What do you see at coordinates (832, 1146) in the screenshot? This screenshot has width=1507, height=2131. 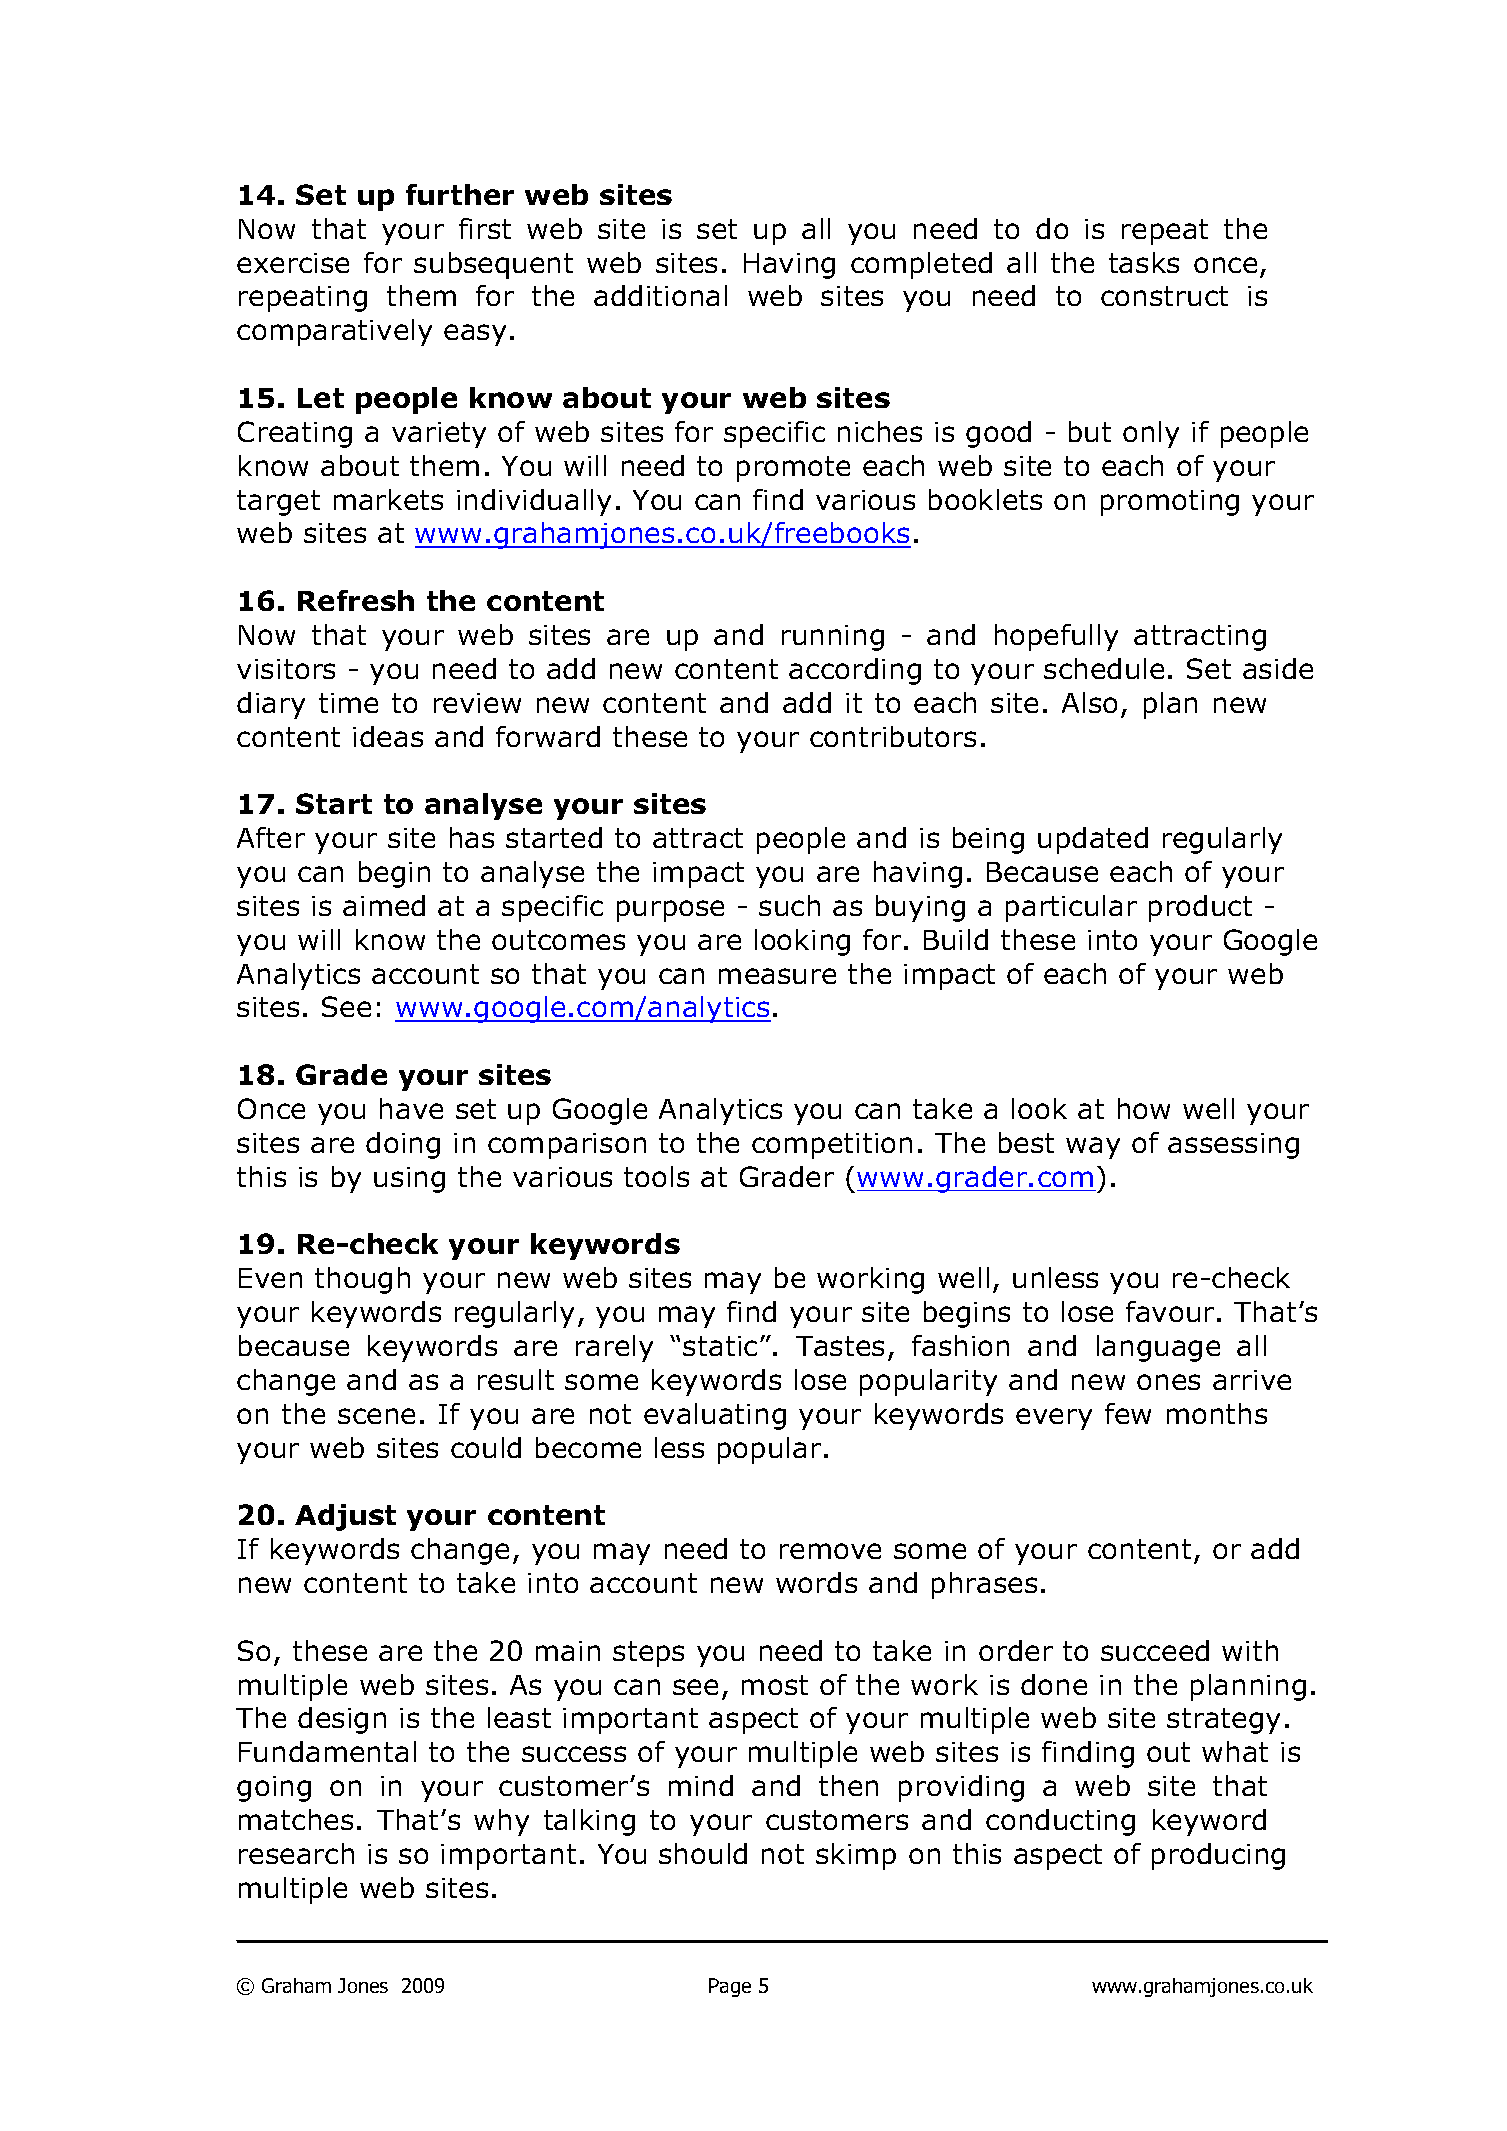 I see `competition` at bounding box center [832, 1146].
